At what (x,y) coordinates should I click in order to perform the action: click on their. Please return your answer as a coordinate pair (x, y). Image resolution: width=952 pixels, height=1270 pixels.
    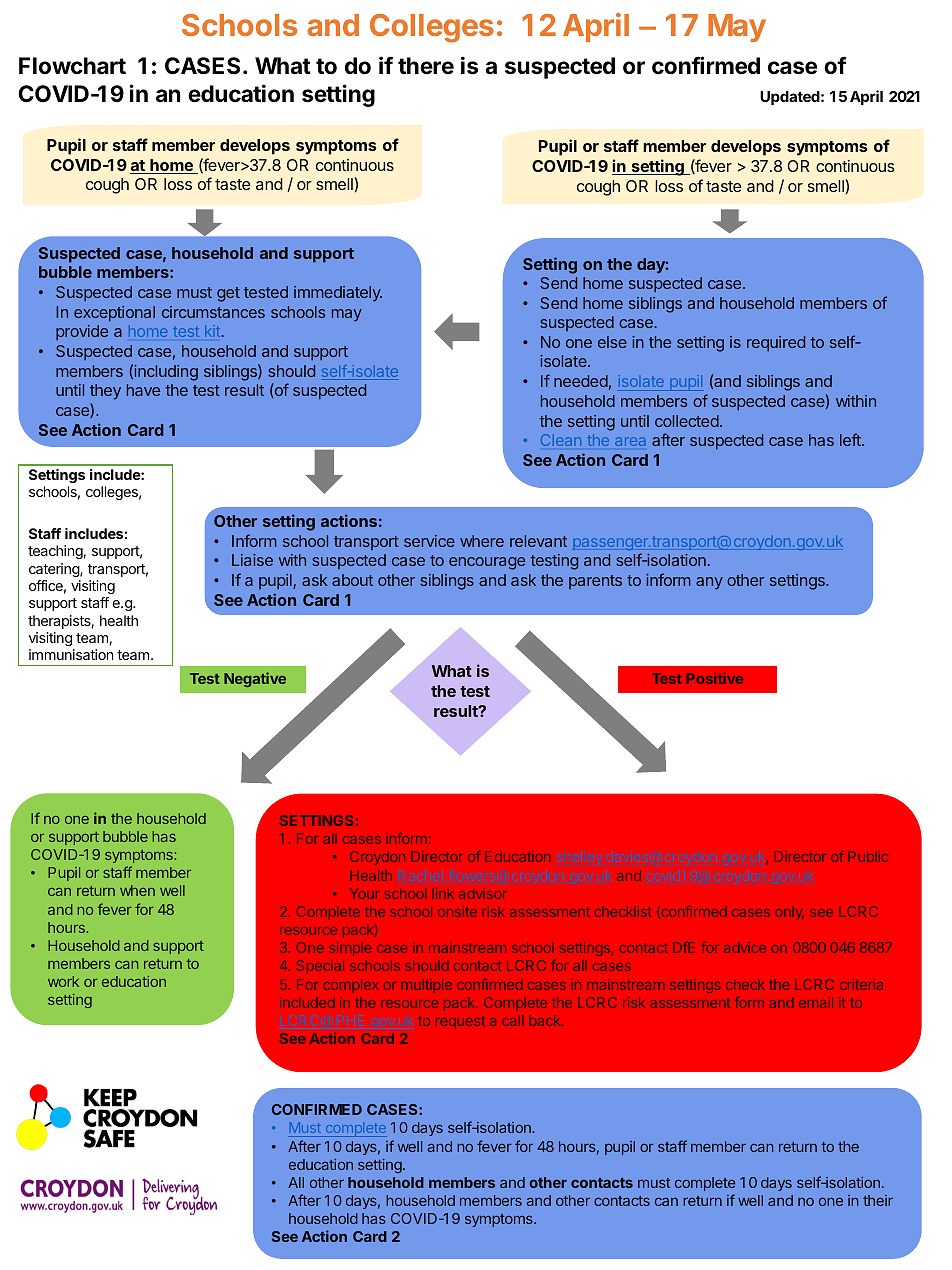
    Looking at the image, I should click on (878, 1200).
